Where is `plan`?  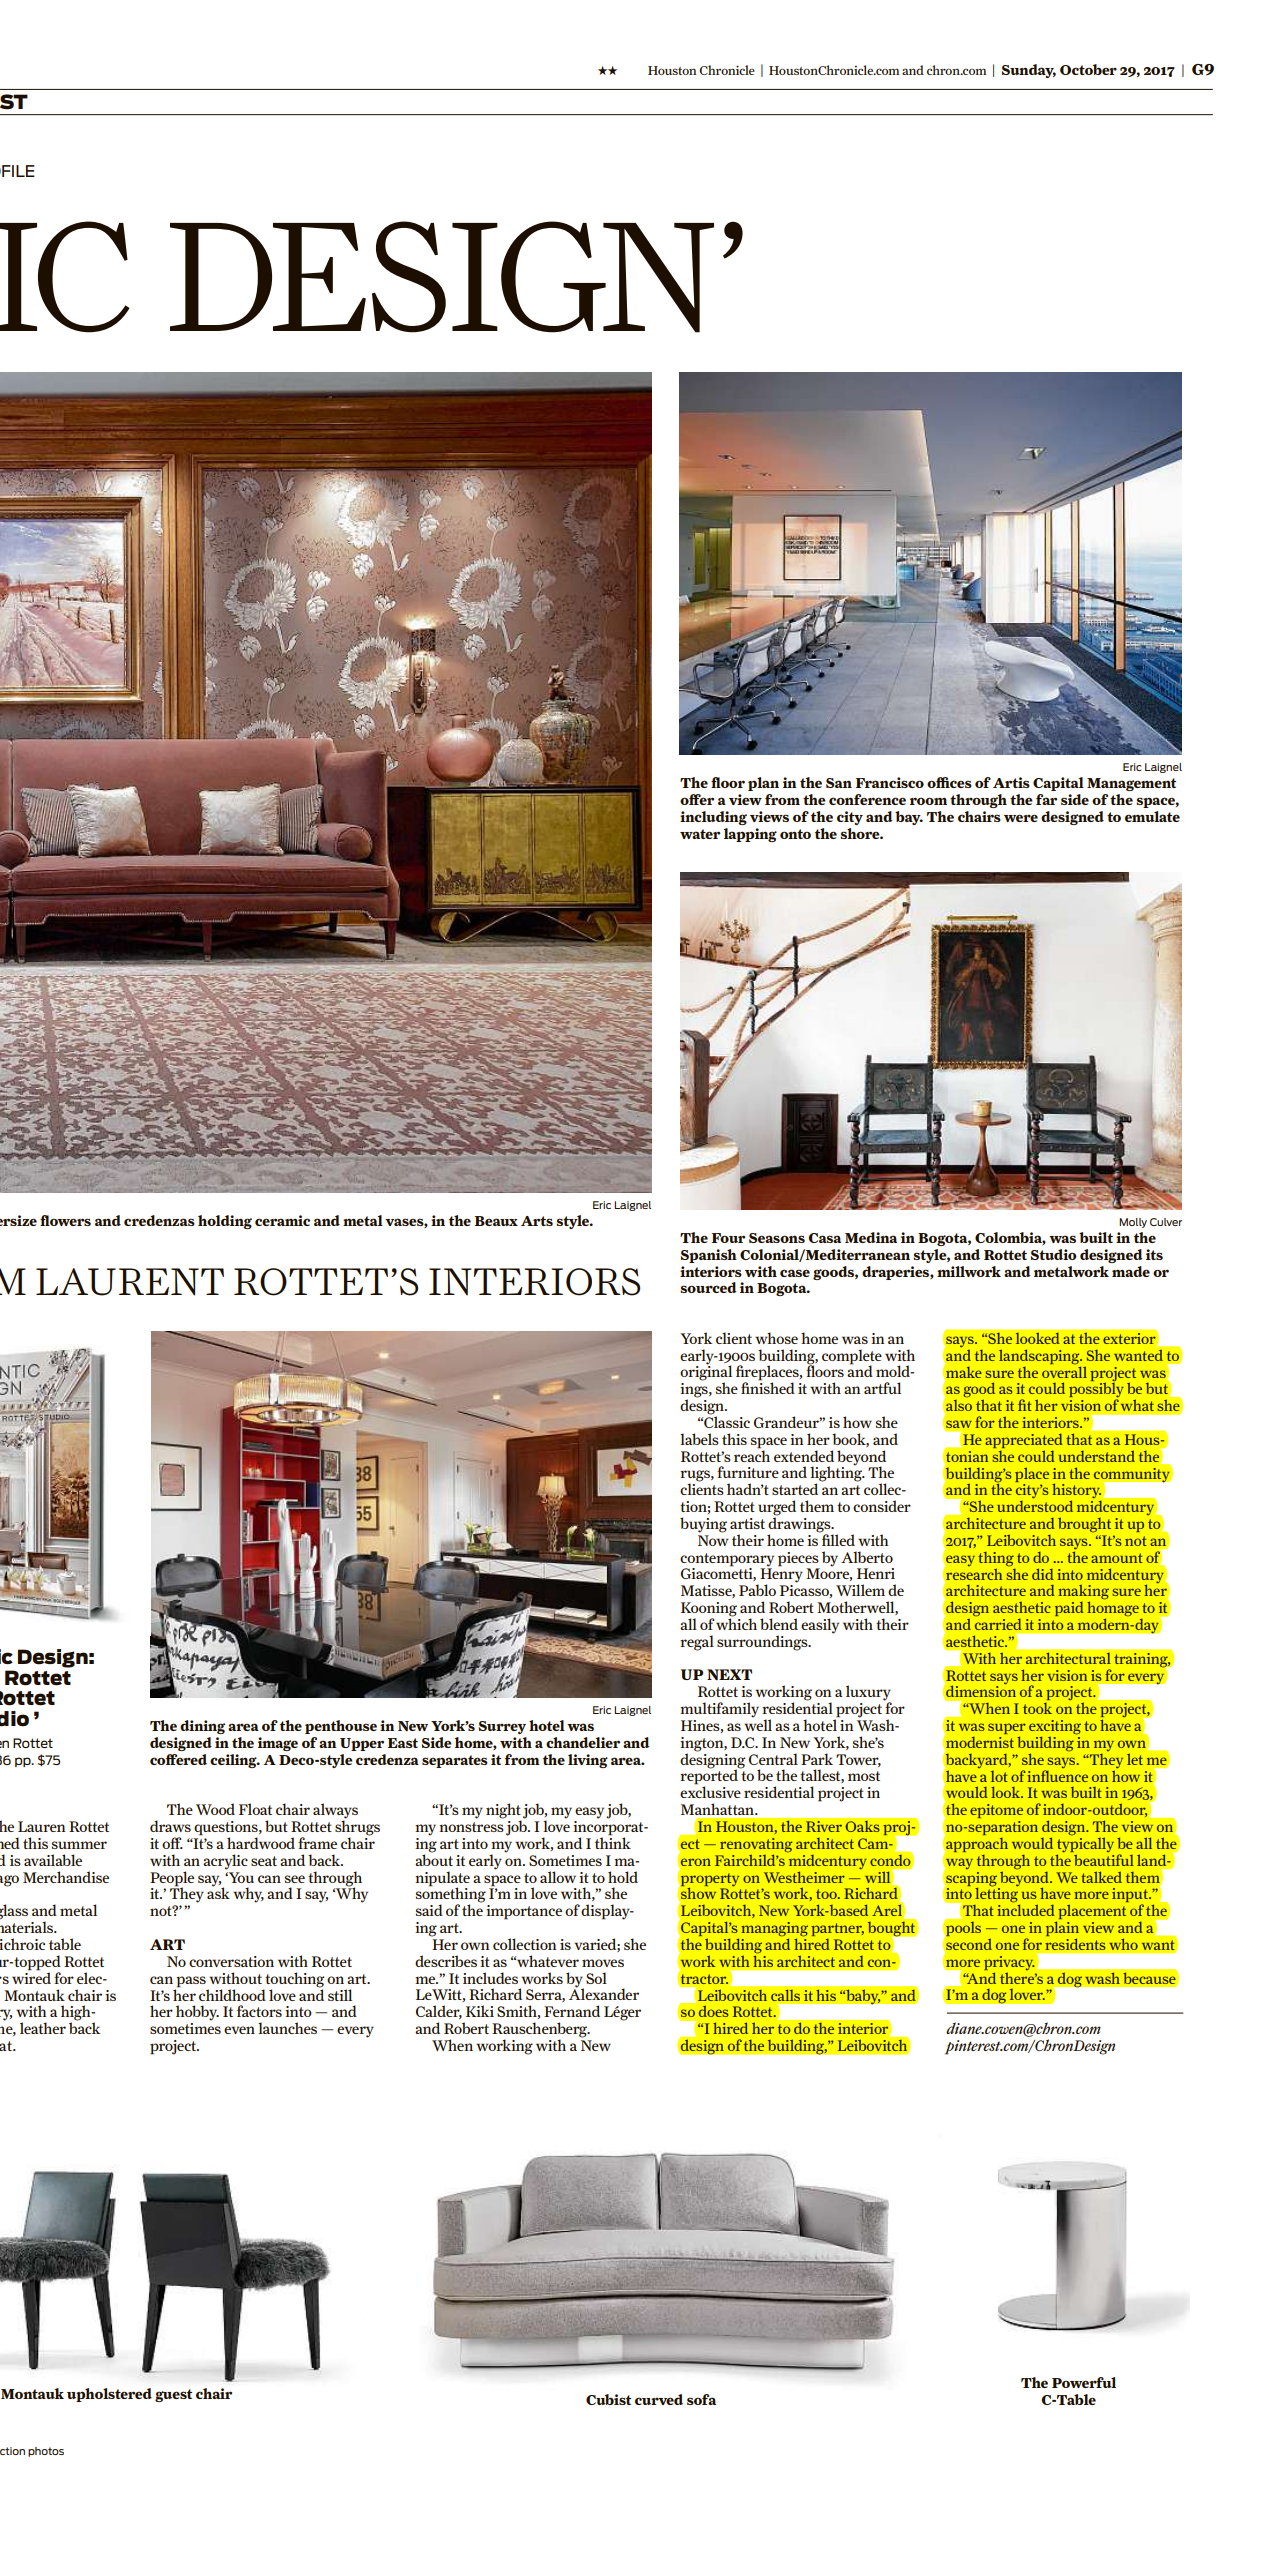 plan is located at coordinates (763, 784).
